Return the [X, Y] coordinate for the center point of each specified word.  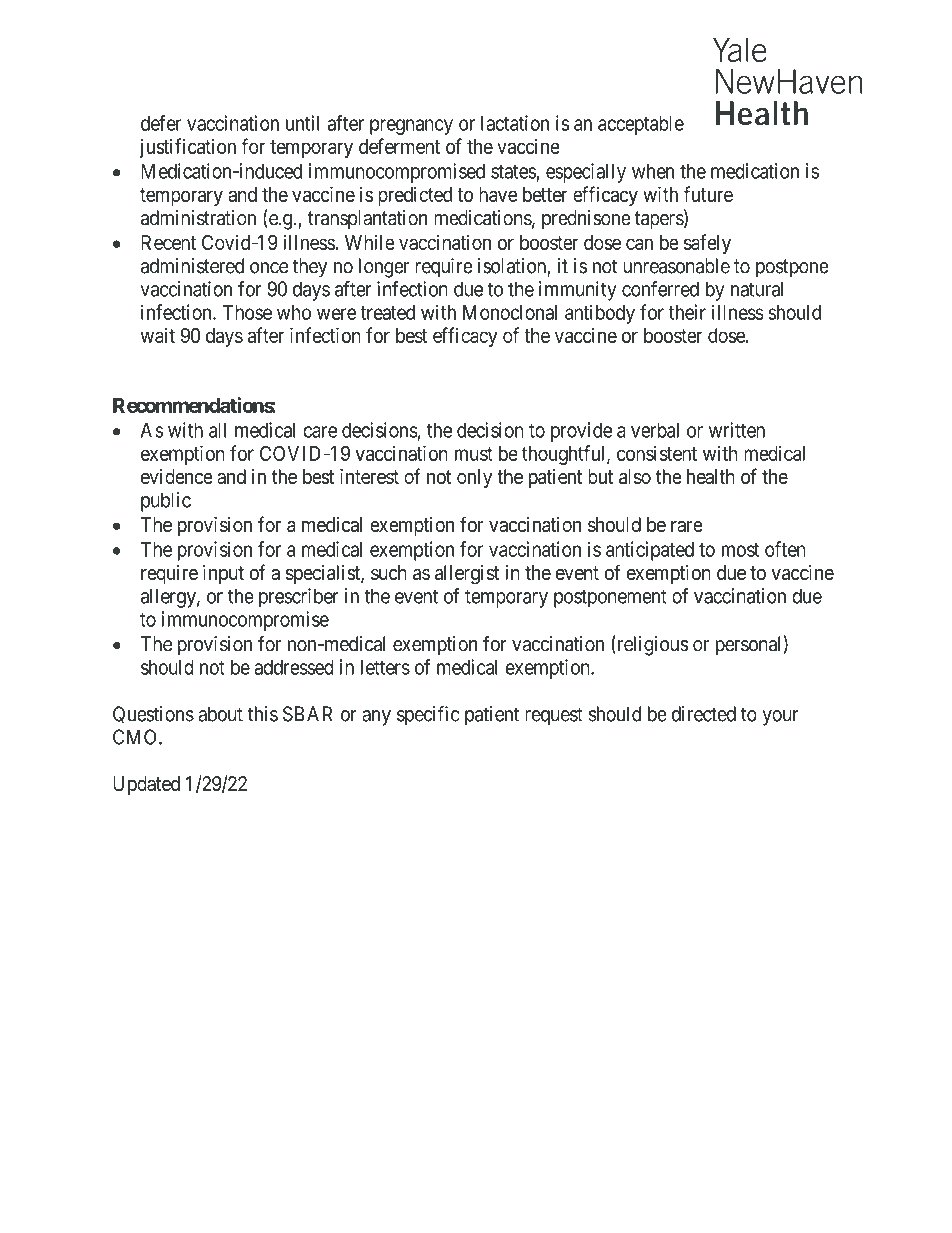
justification [188, 148]
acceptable [641, 125]
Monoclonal [510, 312]
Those [247, 312]
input [223, 574]
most [741, 550]
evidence [177, 476]
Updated [146, 785]
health [711, 476]
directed [704, 714]
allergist [467, 575]
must [474, 454]
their [687, 312]
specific [428, 716]
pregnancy [411, 127]
